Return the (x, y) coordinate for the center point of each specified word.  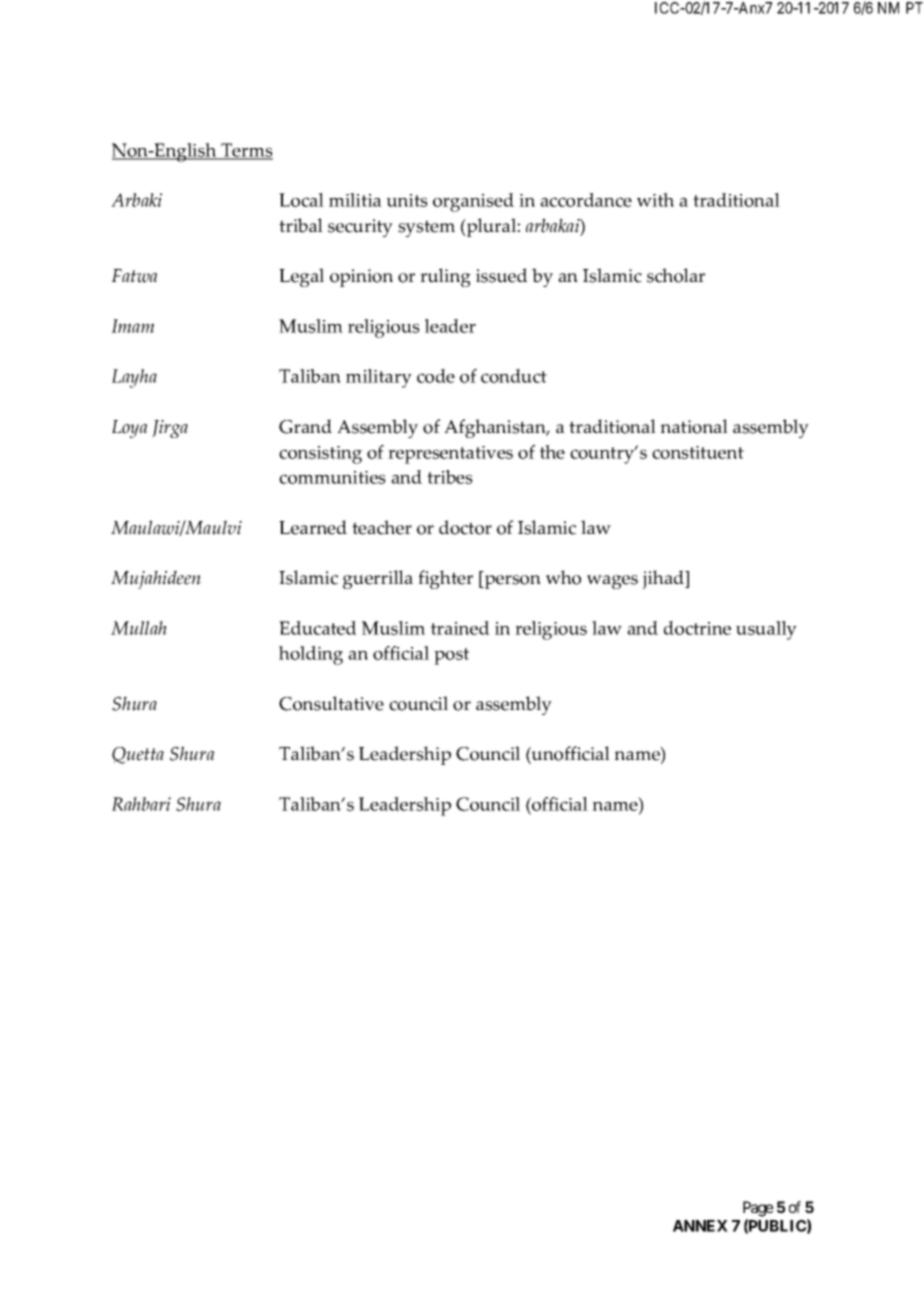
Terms (246, 151)
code (436, 376)
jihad (664, 579)
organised (473, 202)
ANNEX (700, 1226)
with (655, 200)
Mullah (139, 628)
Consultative (331, 703)
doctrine (697, 628)
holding (311, 655)
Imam (132, 326)
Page (758, 1209)
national (694, 426)
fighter (445, 579)
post (451, 656)
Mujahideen (156, 579)
